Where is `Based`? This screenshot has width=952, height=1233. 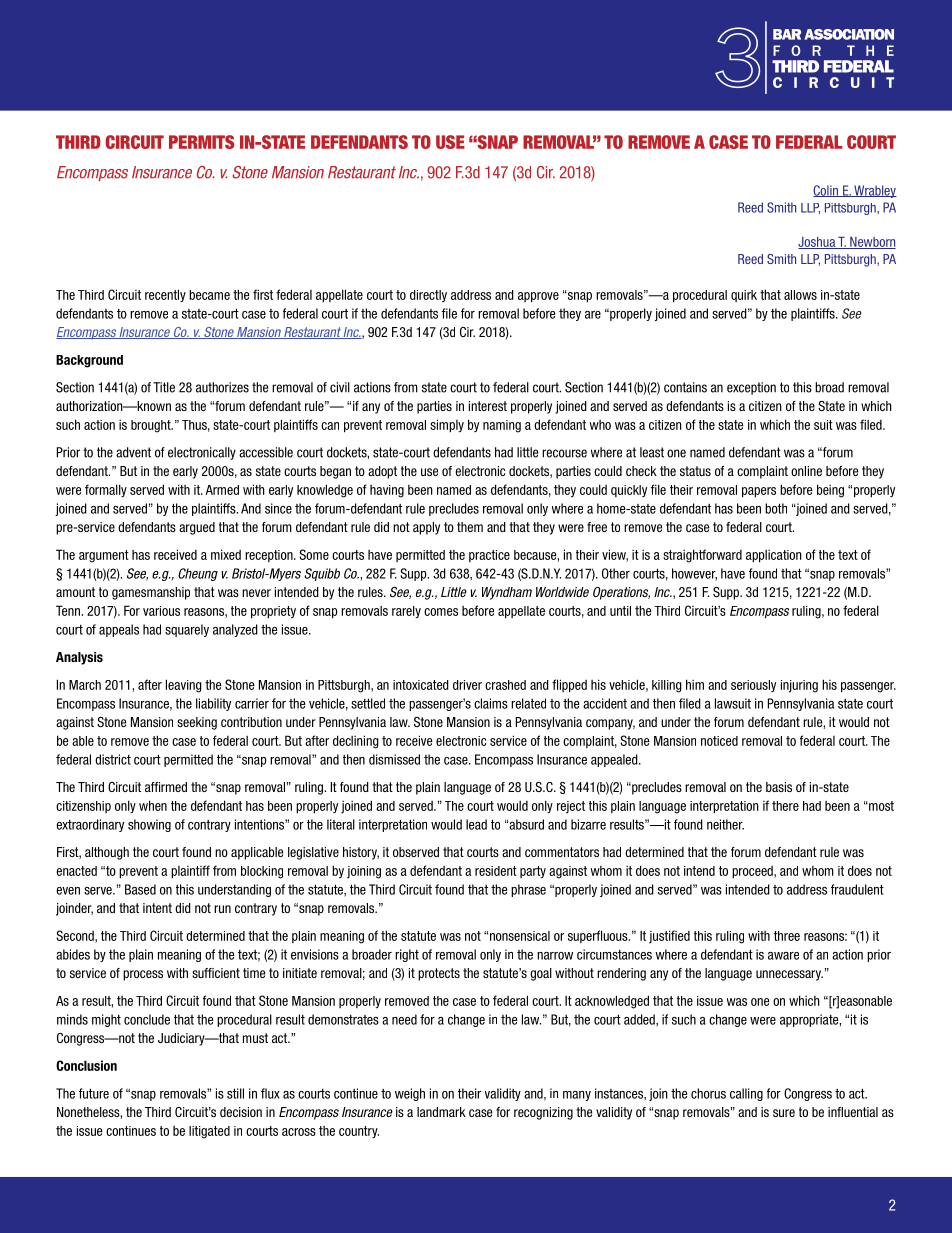
Based is located at coordinates (140, 889).
